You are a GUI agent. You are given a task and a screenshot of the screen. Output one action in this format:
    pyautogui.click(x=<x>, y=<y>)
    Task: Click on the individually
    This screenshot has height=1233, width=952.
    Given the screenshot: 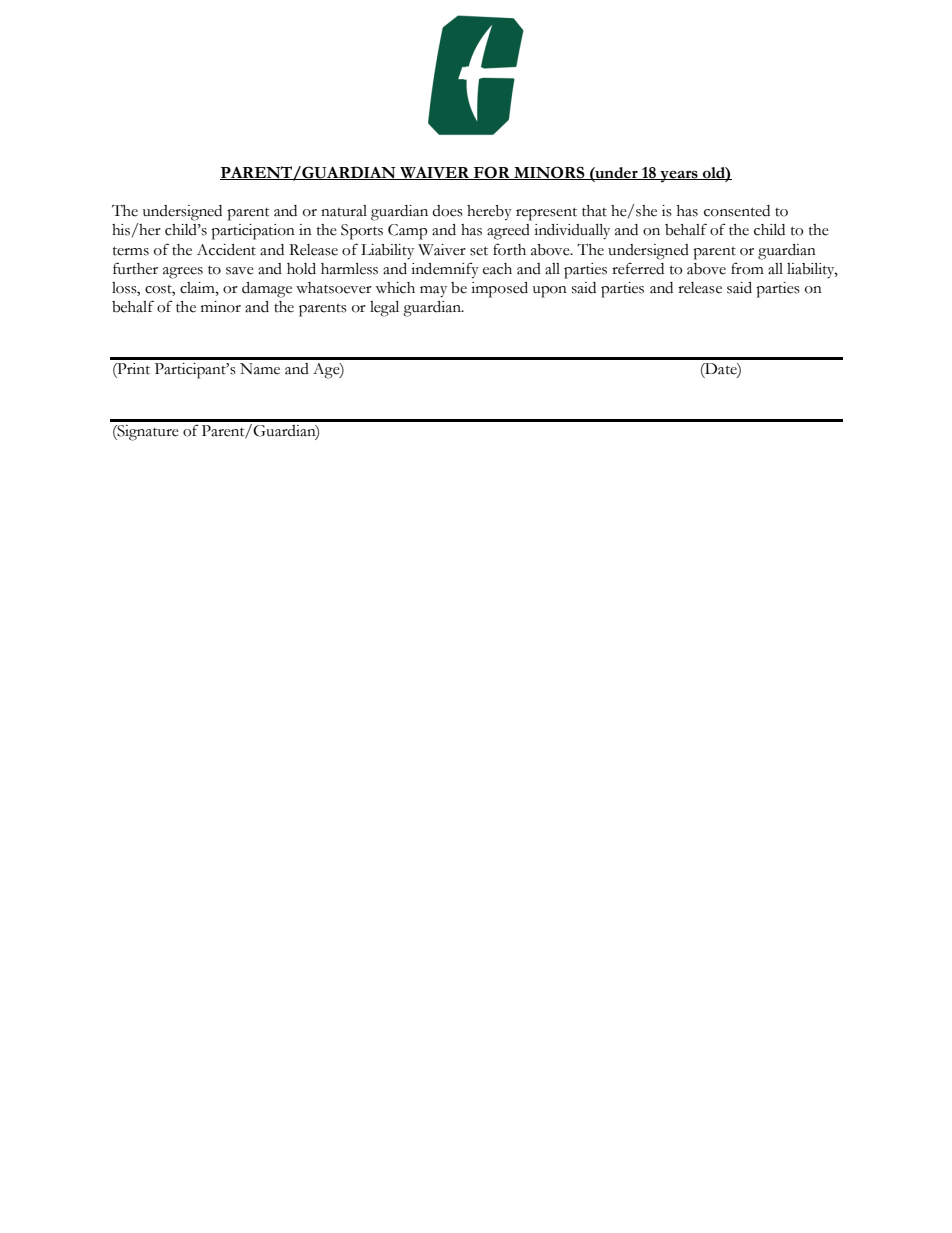 What is the action you would take?
    pyautogui.click(x=572, y=232)
